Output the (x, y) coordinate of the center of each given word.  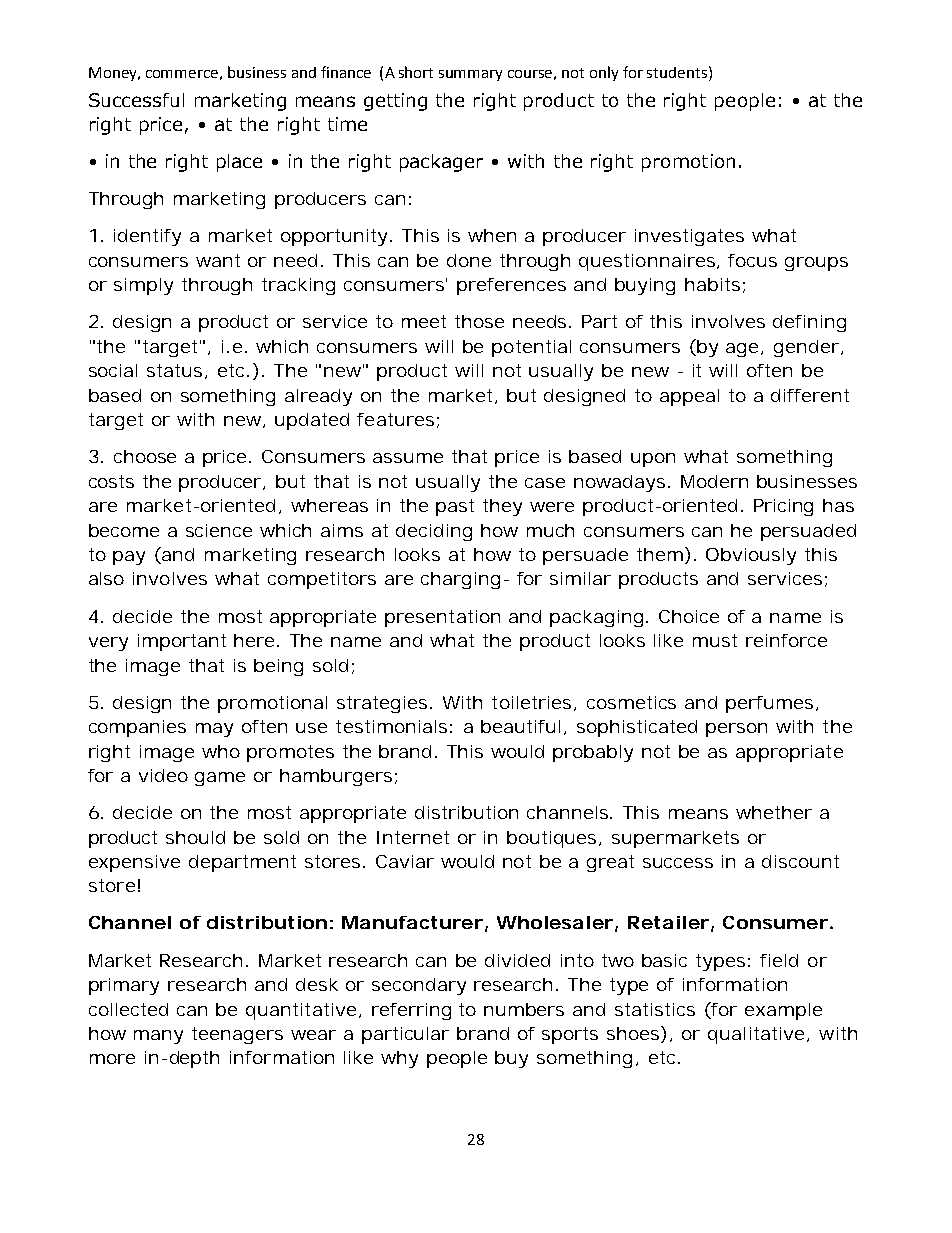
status (176, 371)
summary (470, 75)
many (158, 1037)
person (736, 730)
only (604, 73)
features (395, 419)
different (810, 395)
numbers (524, 1009)
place (239, 163)
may (214, 730)
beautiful (520, 726)
